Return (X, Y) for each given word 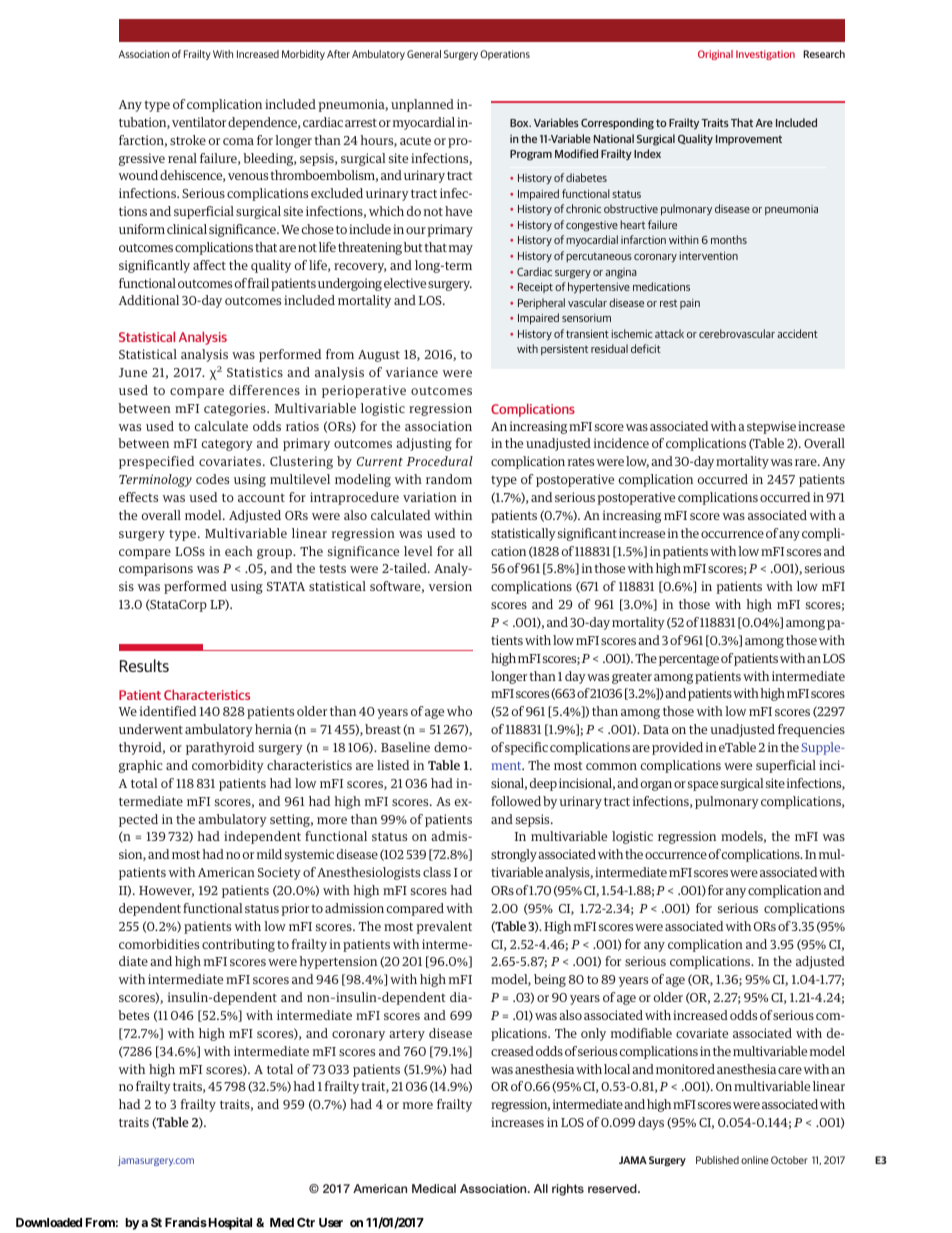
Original (715, 55)
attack (669, 333)
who (459, 711)
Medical (434, 1188)
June (133, 372)
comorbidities (159, 944)
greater (632, 678)
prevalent (444, 927)
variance (412, 372)
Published (717, 1160)
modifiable (641, 1033)
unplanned (422, 105)
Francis (186, 1222)
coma (238, 141)
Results (144, 665)
